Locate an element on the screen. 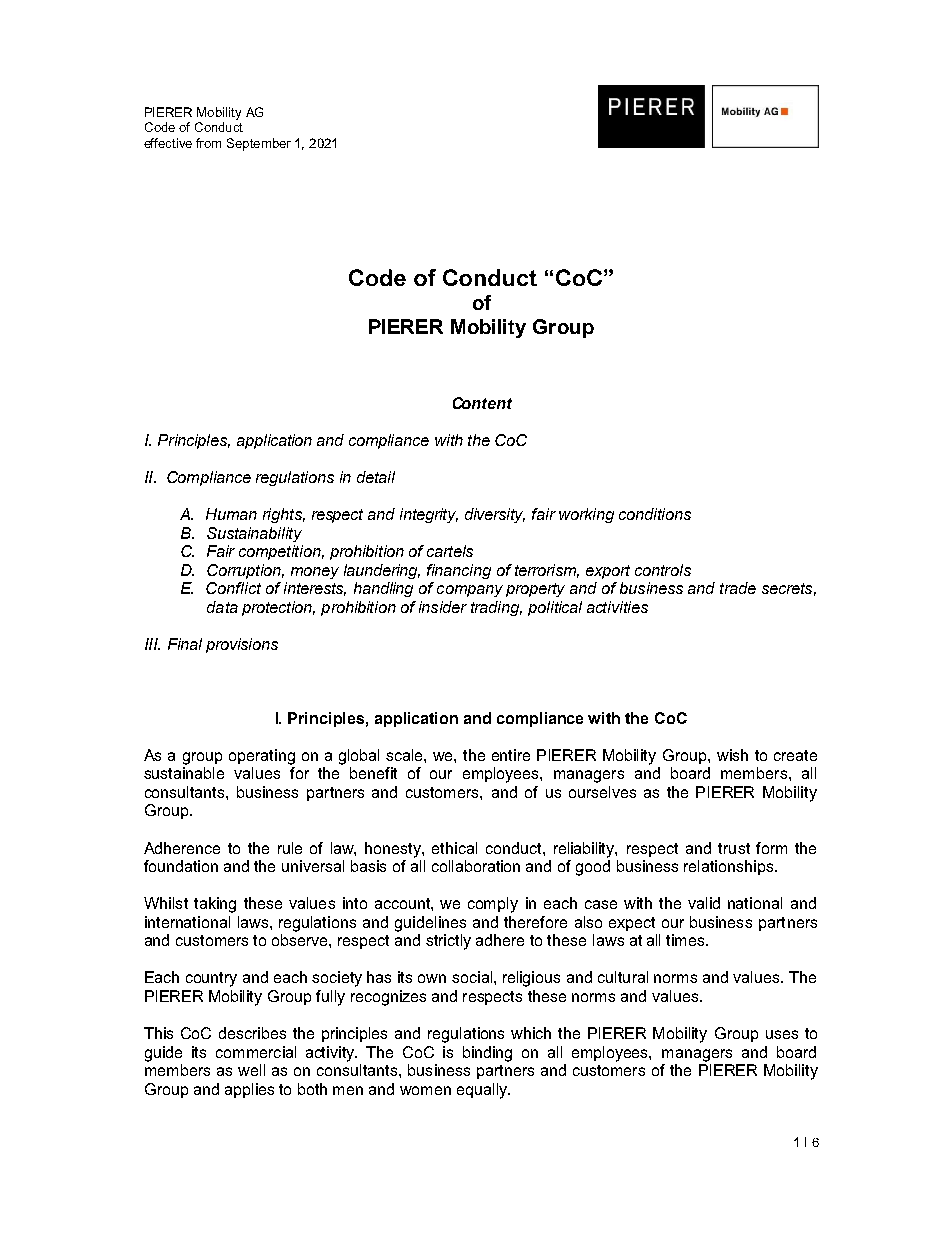 The width and height of the screenshot is (952, 1233). conditions is located at coordinates (655, 514).
